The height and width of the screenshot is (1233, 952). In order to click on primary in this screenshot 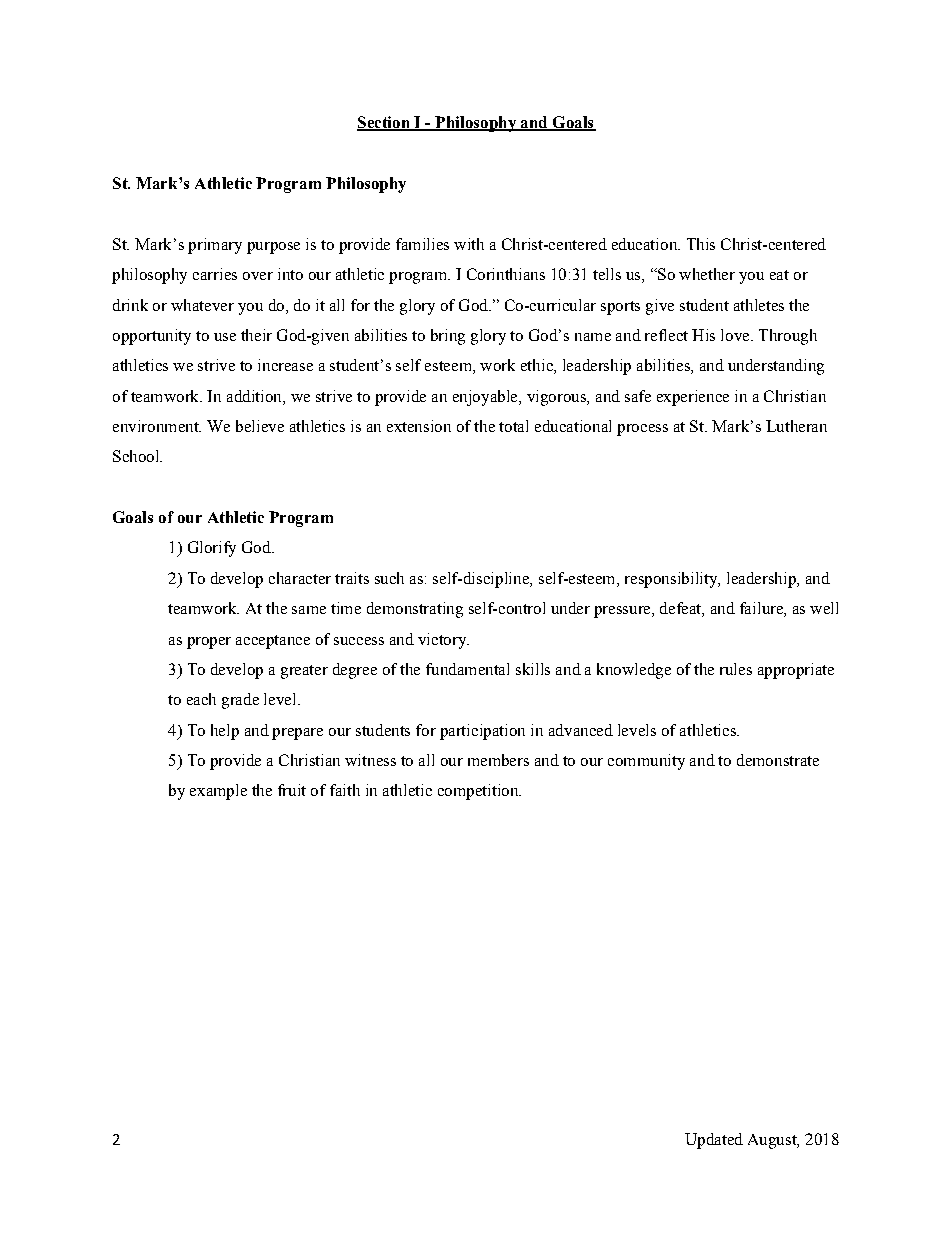, I will do `click(215, 246)`.
